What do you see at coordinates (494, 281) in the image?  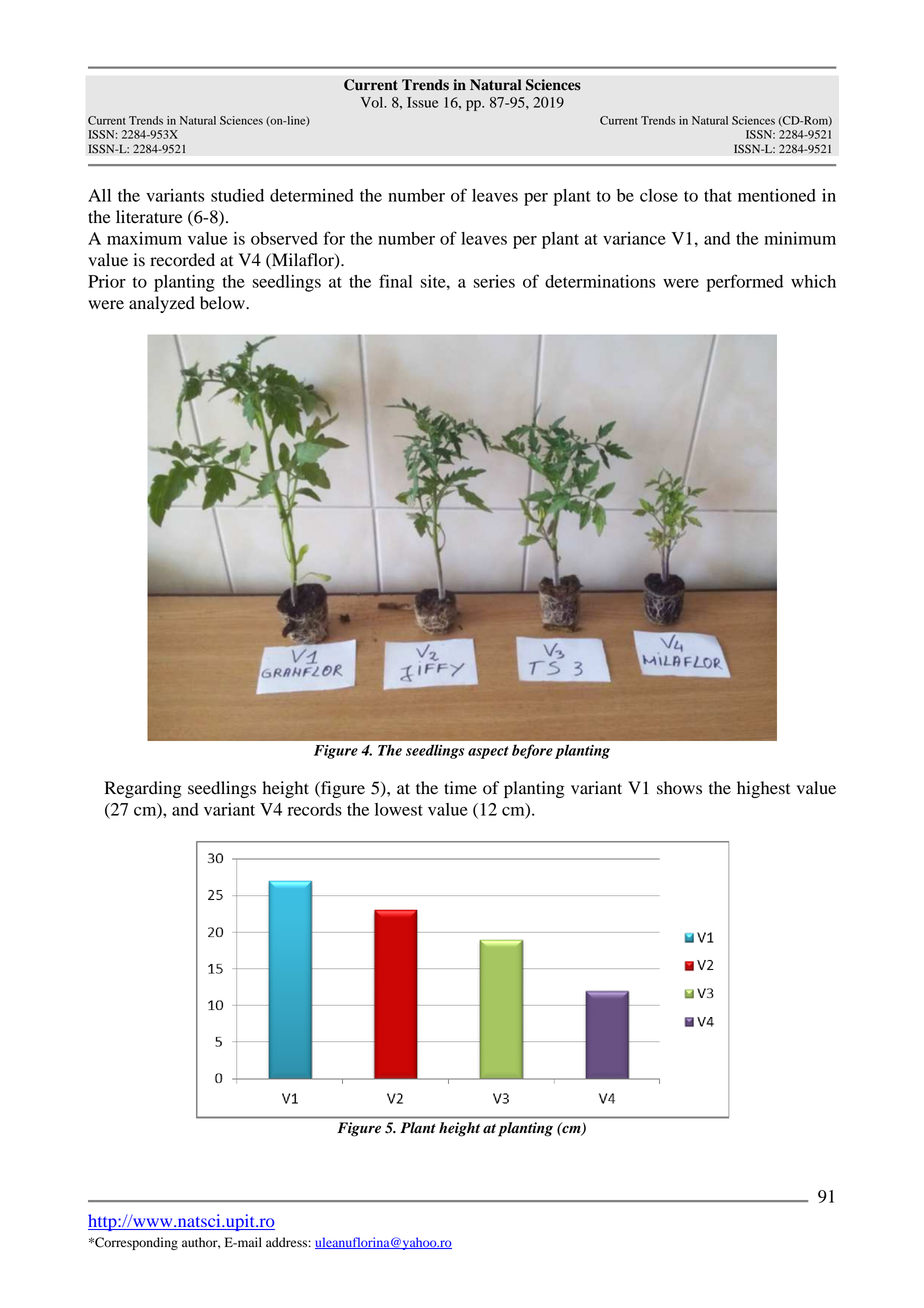 I see `series` at bounding box center [494, 281].
